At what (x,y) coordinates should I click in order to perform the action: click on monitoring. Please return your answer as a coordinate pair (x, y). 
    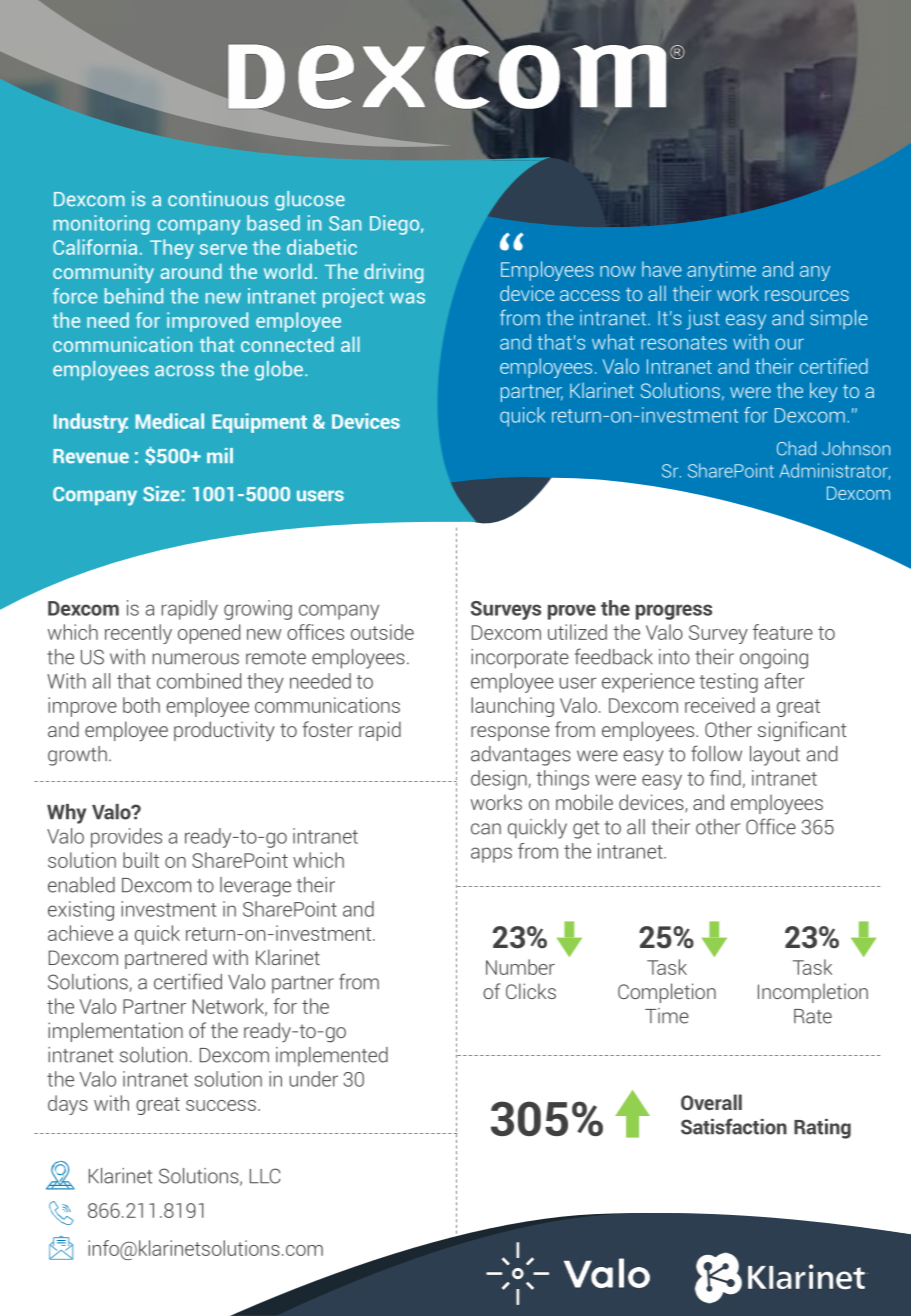
    Looking at the image, I should click on (101, 225).
